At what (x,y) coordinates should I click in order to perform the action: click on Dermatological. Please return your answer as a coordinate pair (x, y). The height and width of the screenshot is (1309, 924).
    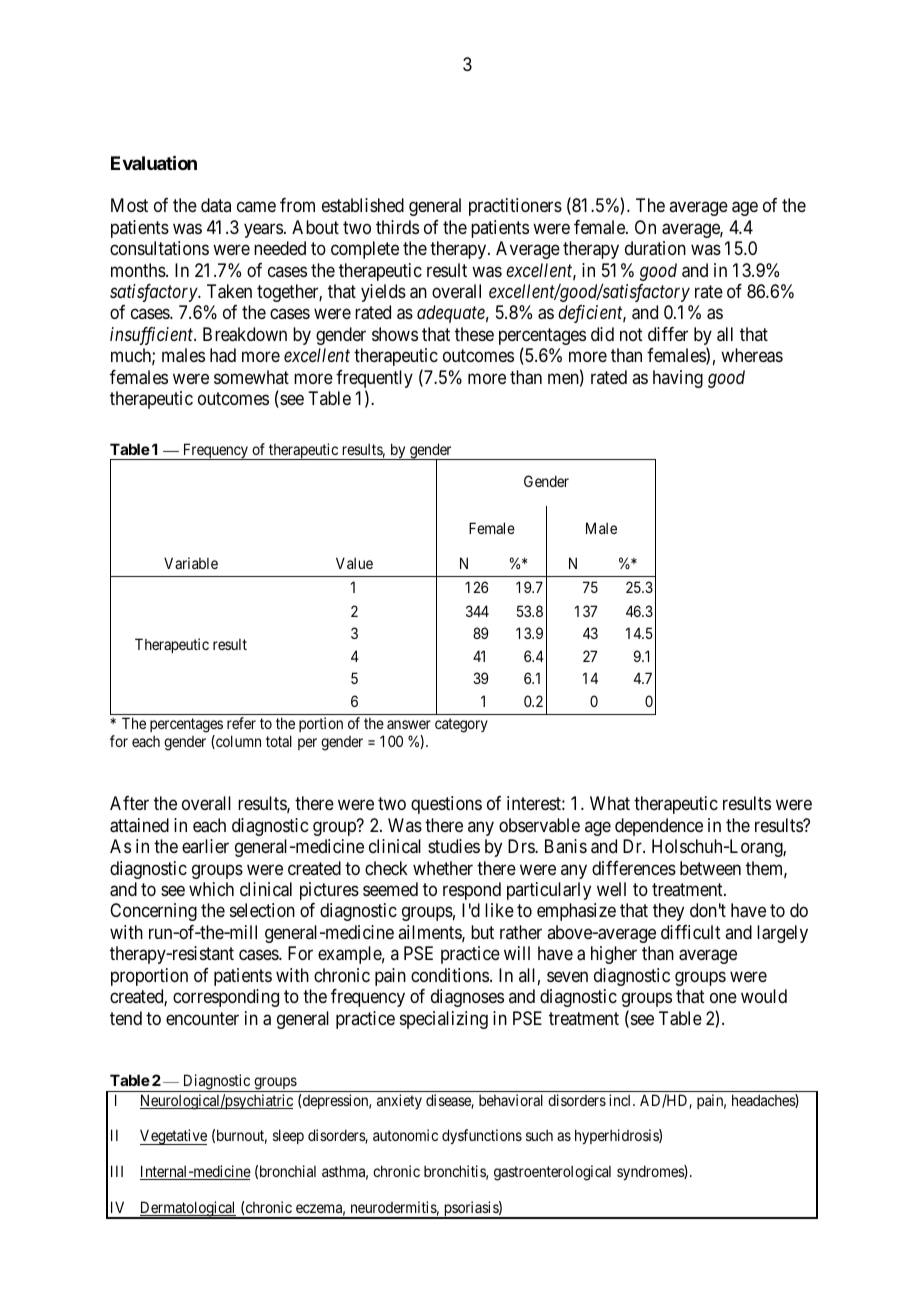
    Looking at the image, I should click on (188, 1210).
